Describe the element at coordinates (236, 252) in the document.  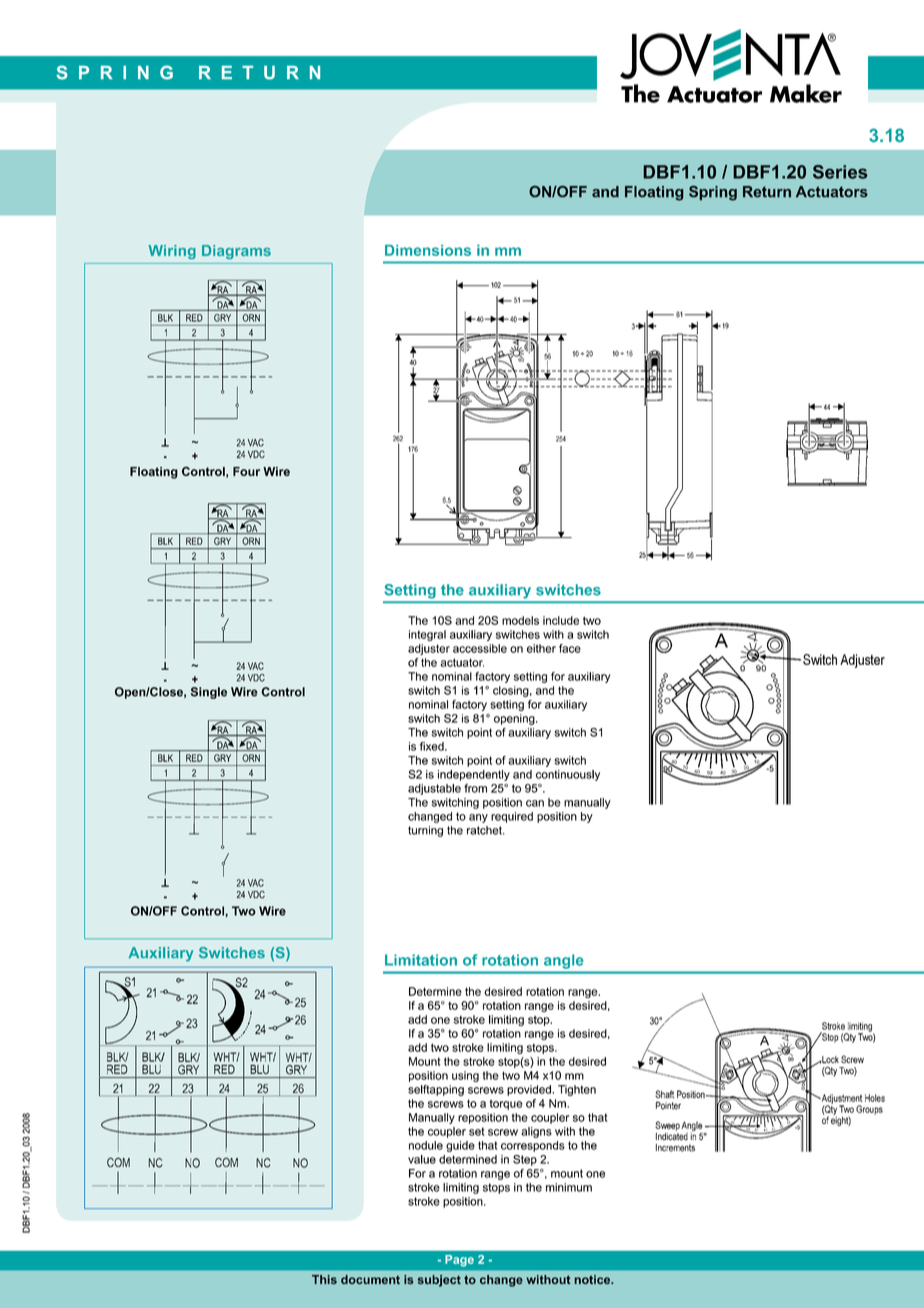
I see `Diagrams` at that location.
